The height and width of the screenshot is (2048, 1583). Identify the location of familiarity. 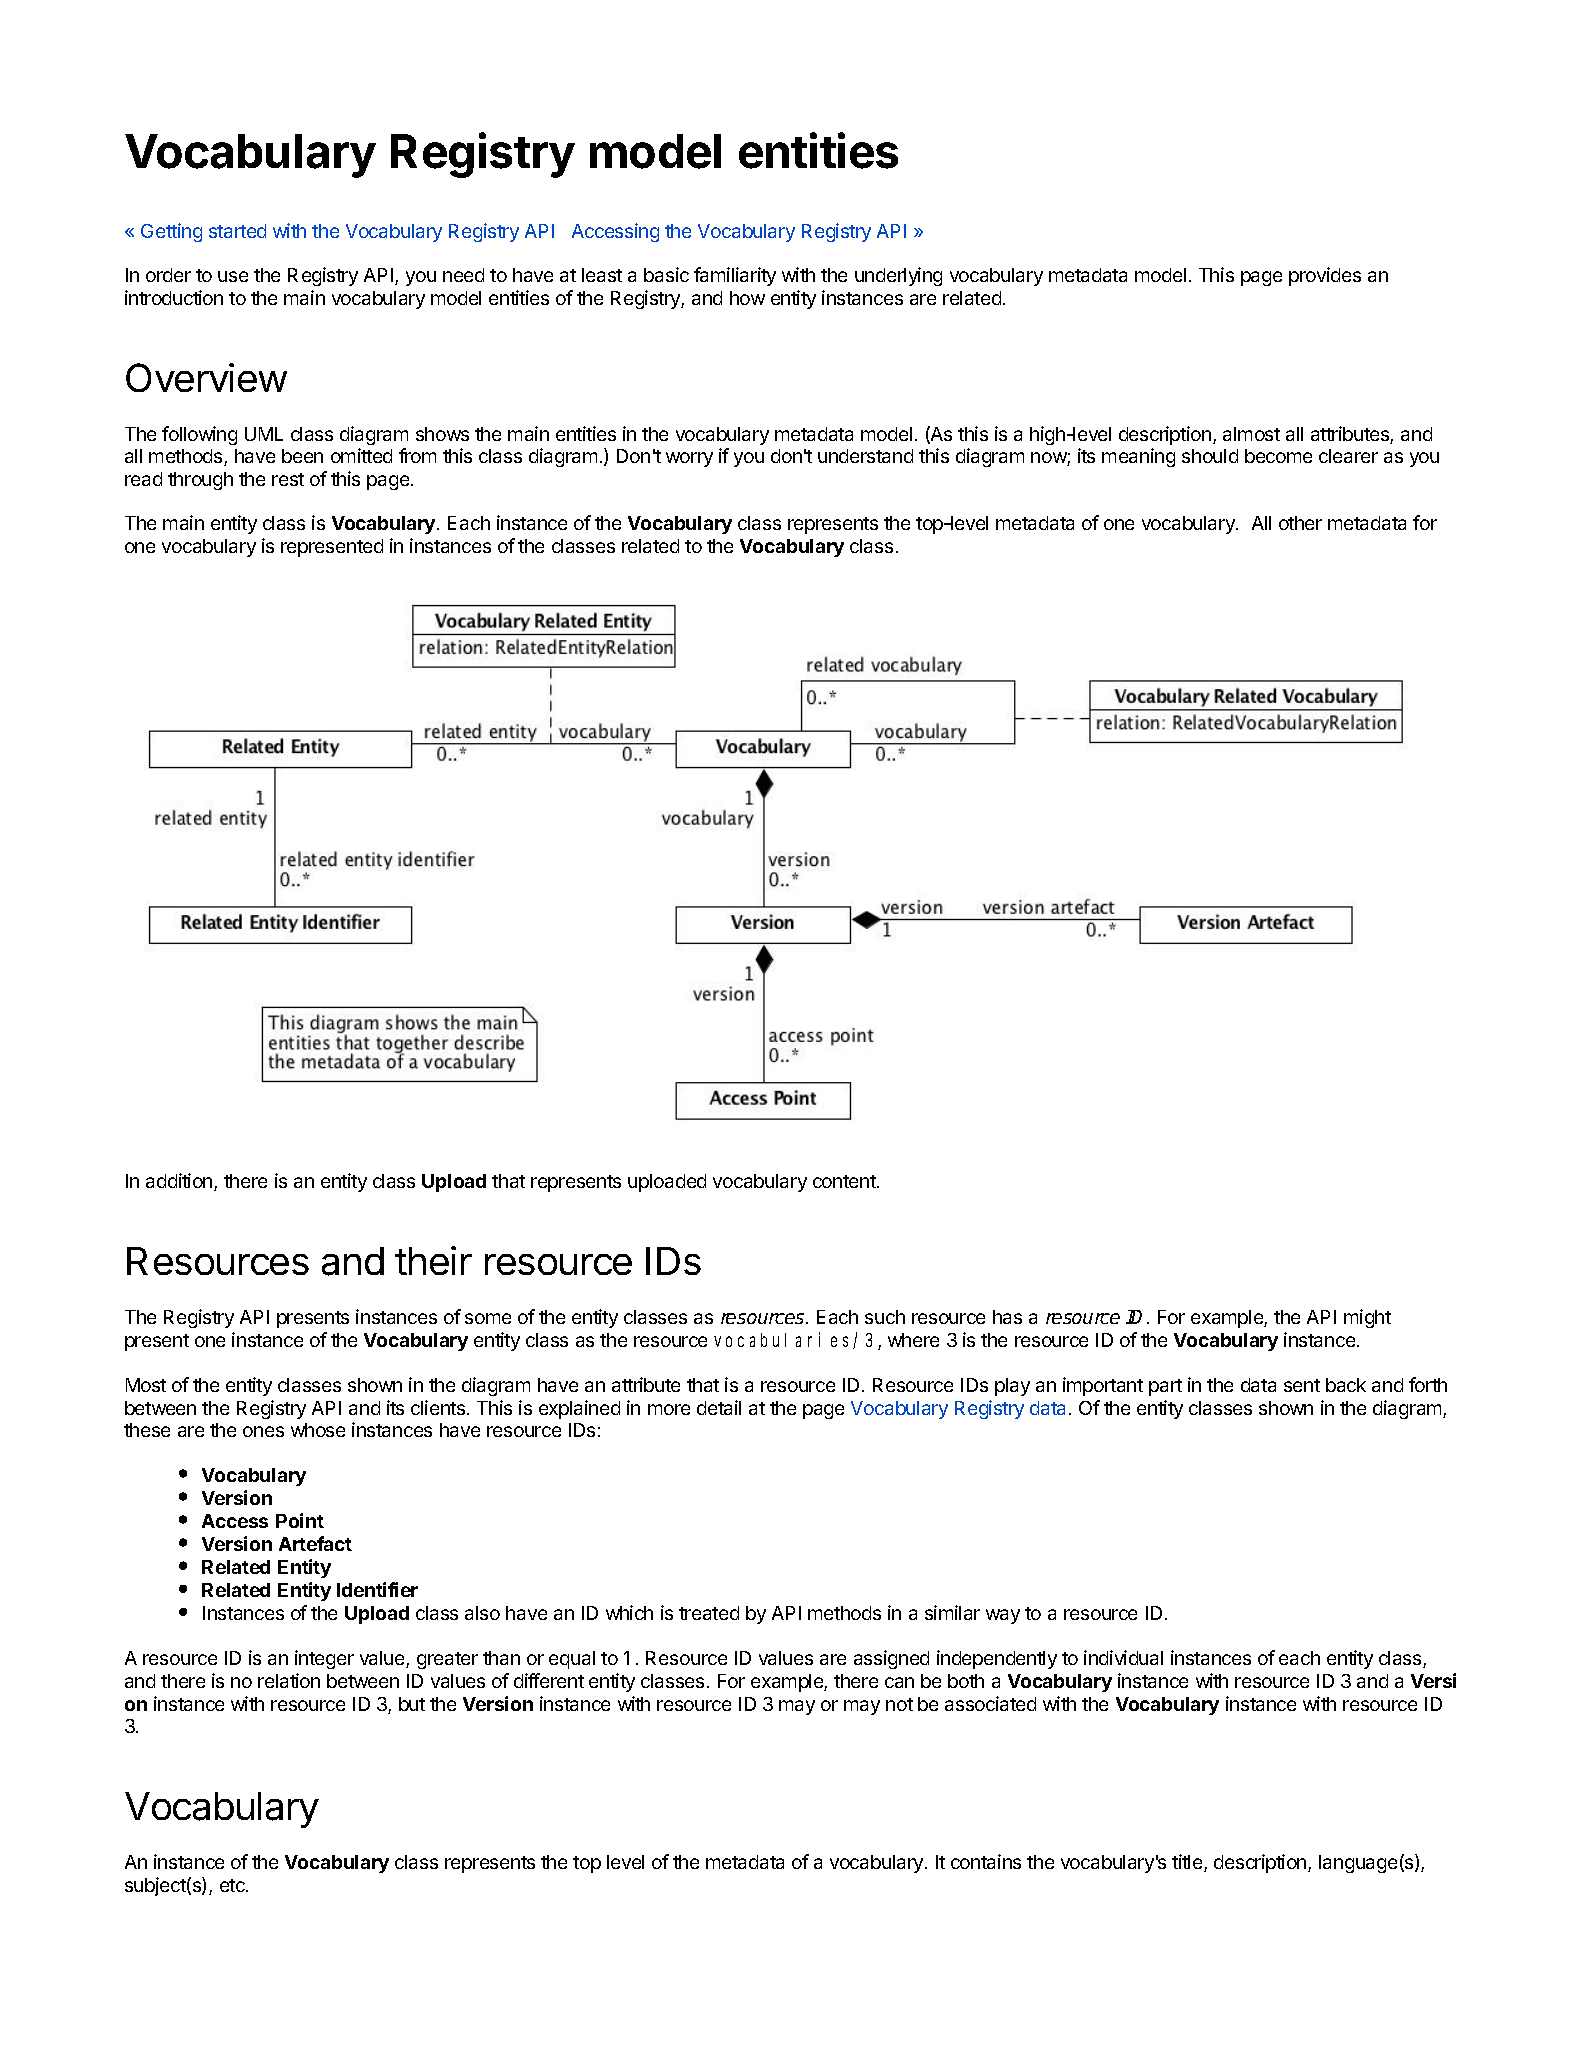
(735, 276).
